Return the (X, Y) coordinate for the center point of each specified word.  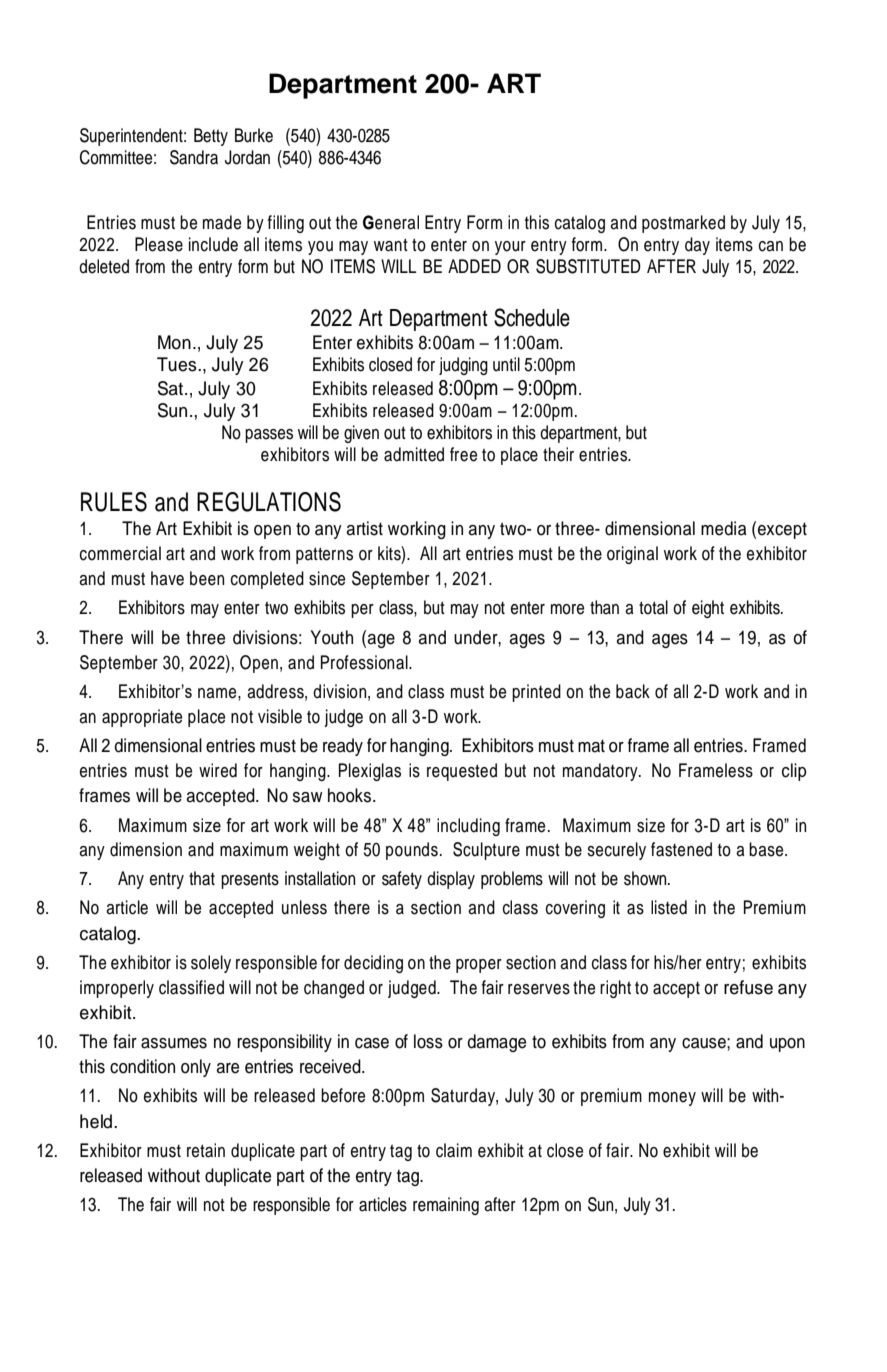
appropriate (142, 718)
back (633, 691)
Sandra (194, 157)
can (771, 246)
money (672, 1099)
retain (206, 1150)
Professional (365, 662)
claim (454, 1150)
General (391, 222)
